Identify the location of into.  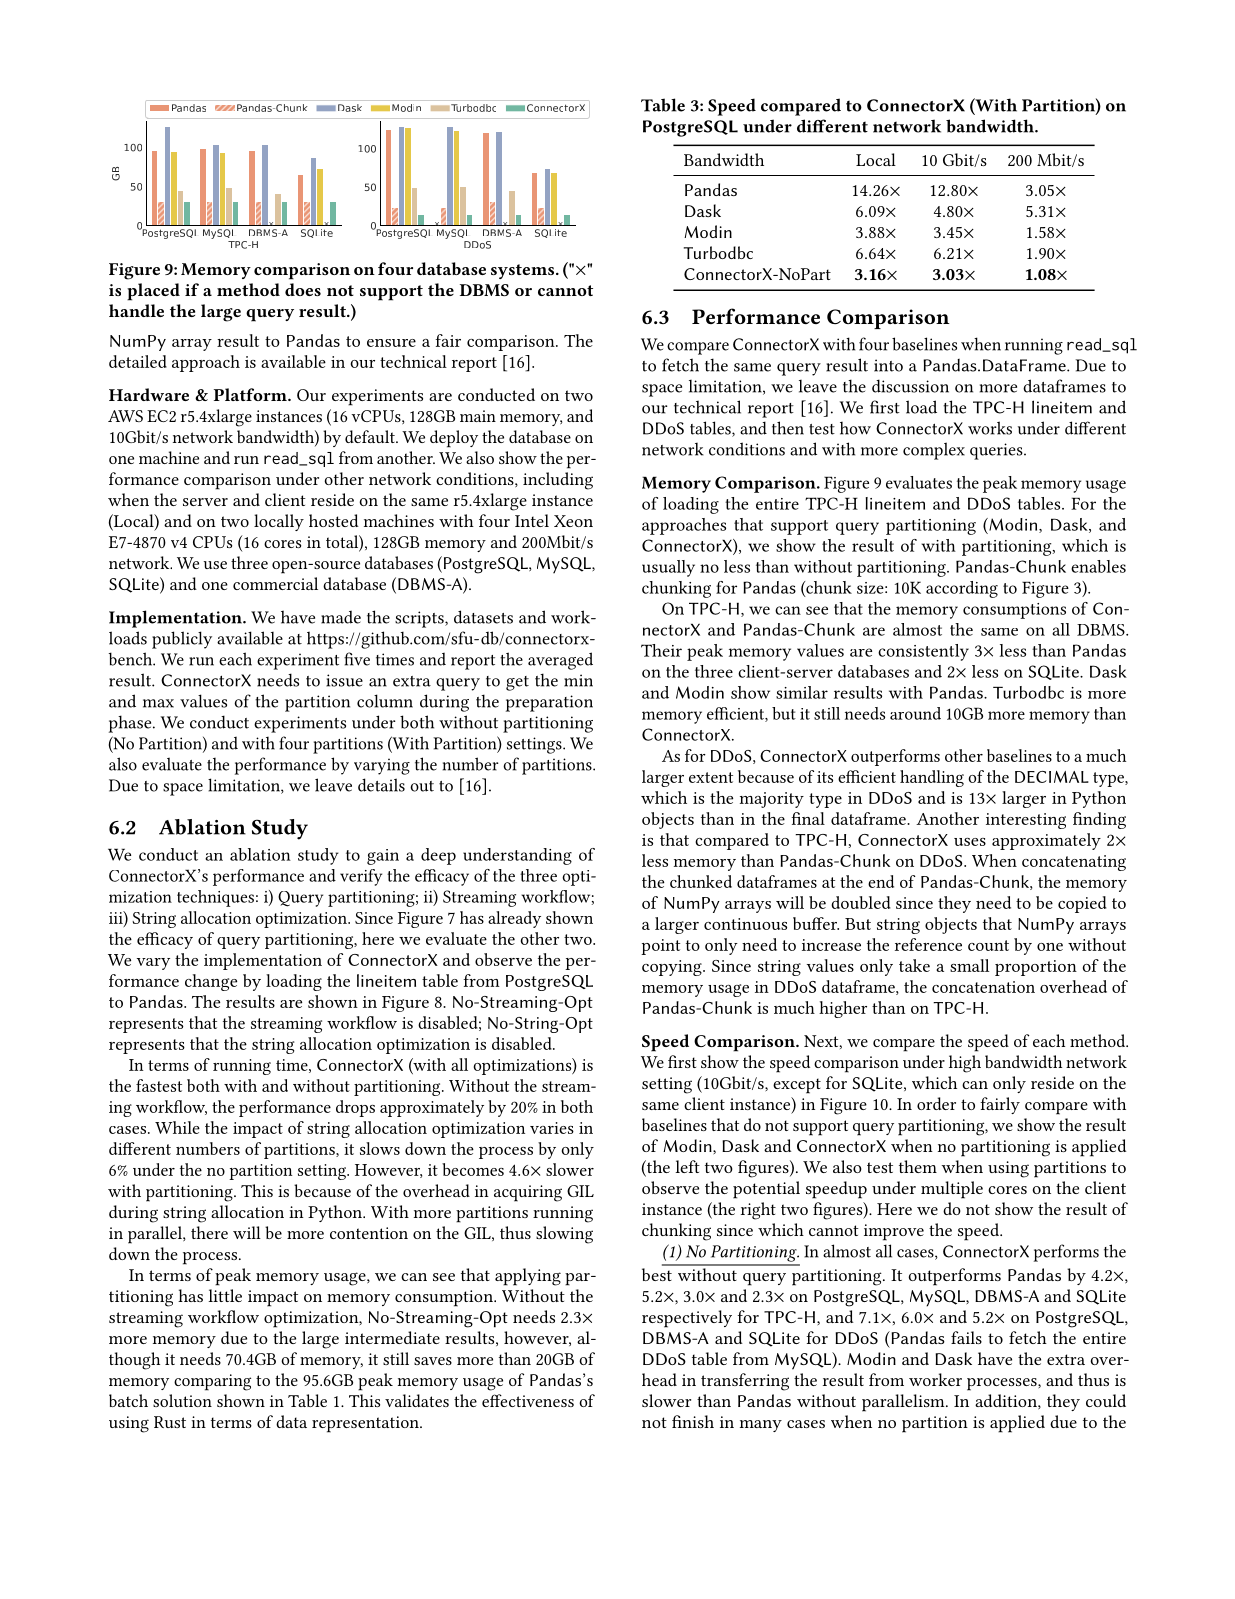
(888, 365).
